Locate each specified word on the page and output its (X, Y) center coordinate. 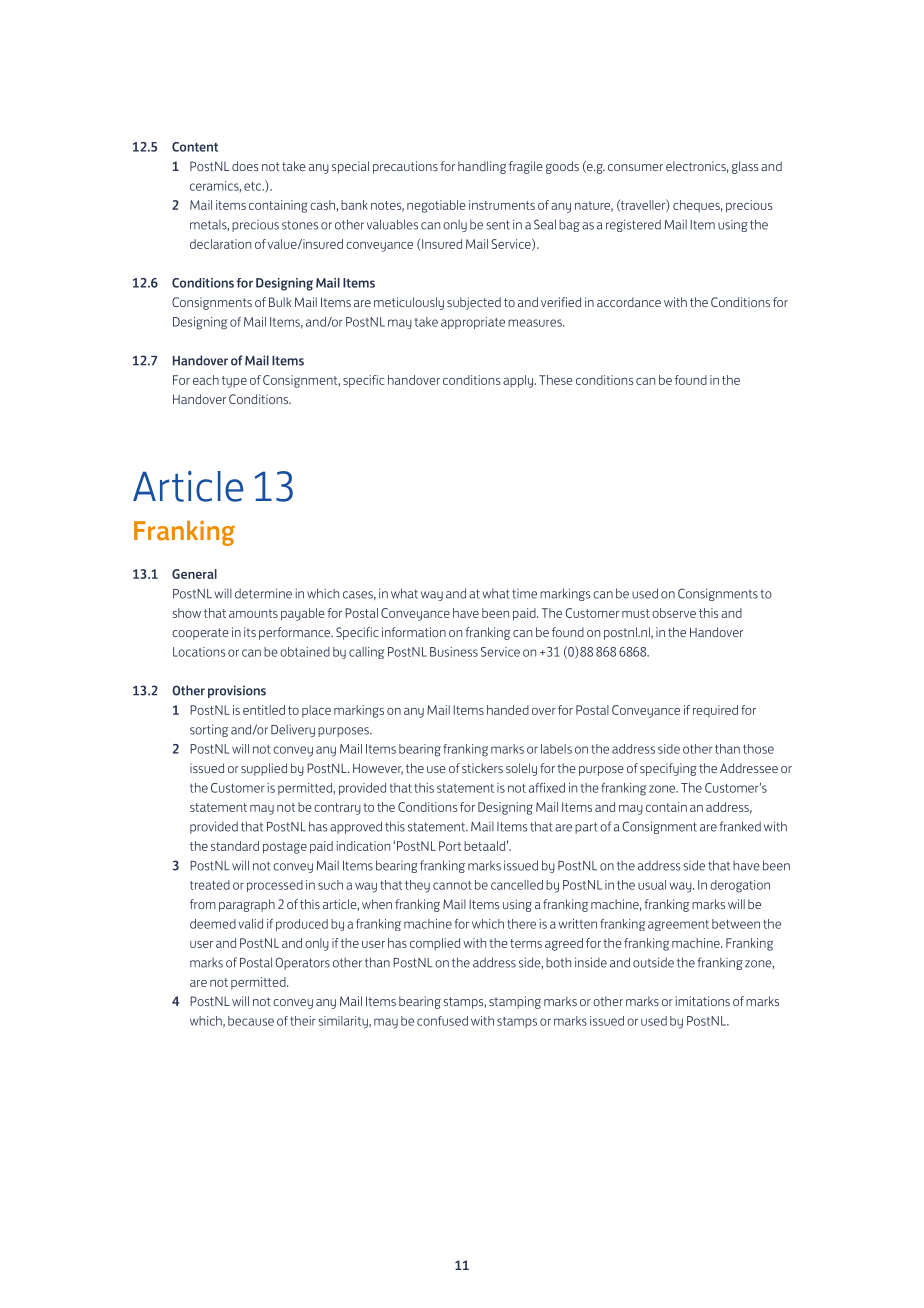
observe (674, 613)
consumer (635, 167)
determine (263, 593)
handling (482, 167)
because (251, 1021)
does (245, 166)
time (524, 594)
